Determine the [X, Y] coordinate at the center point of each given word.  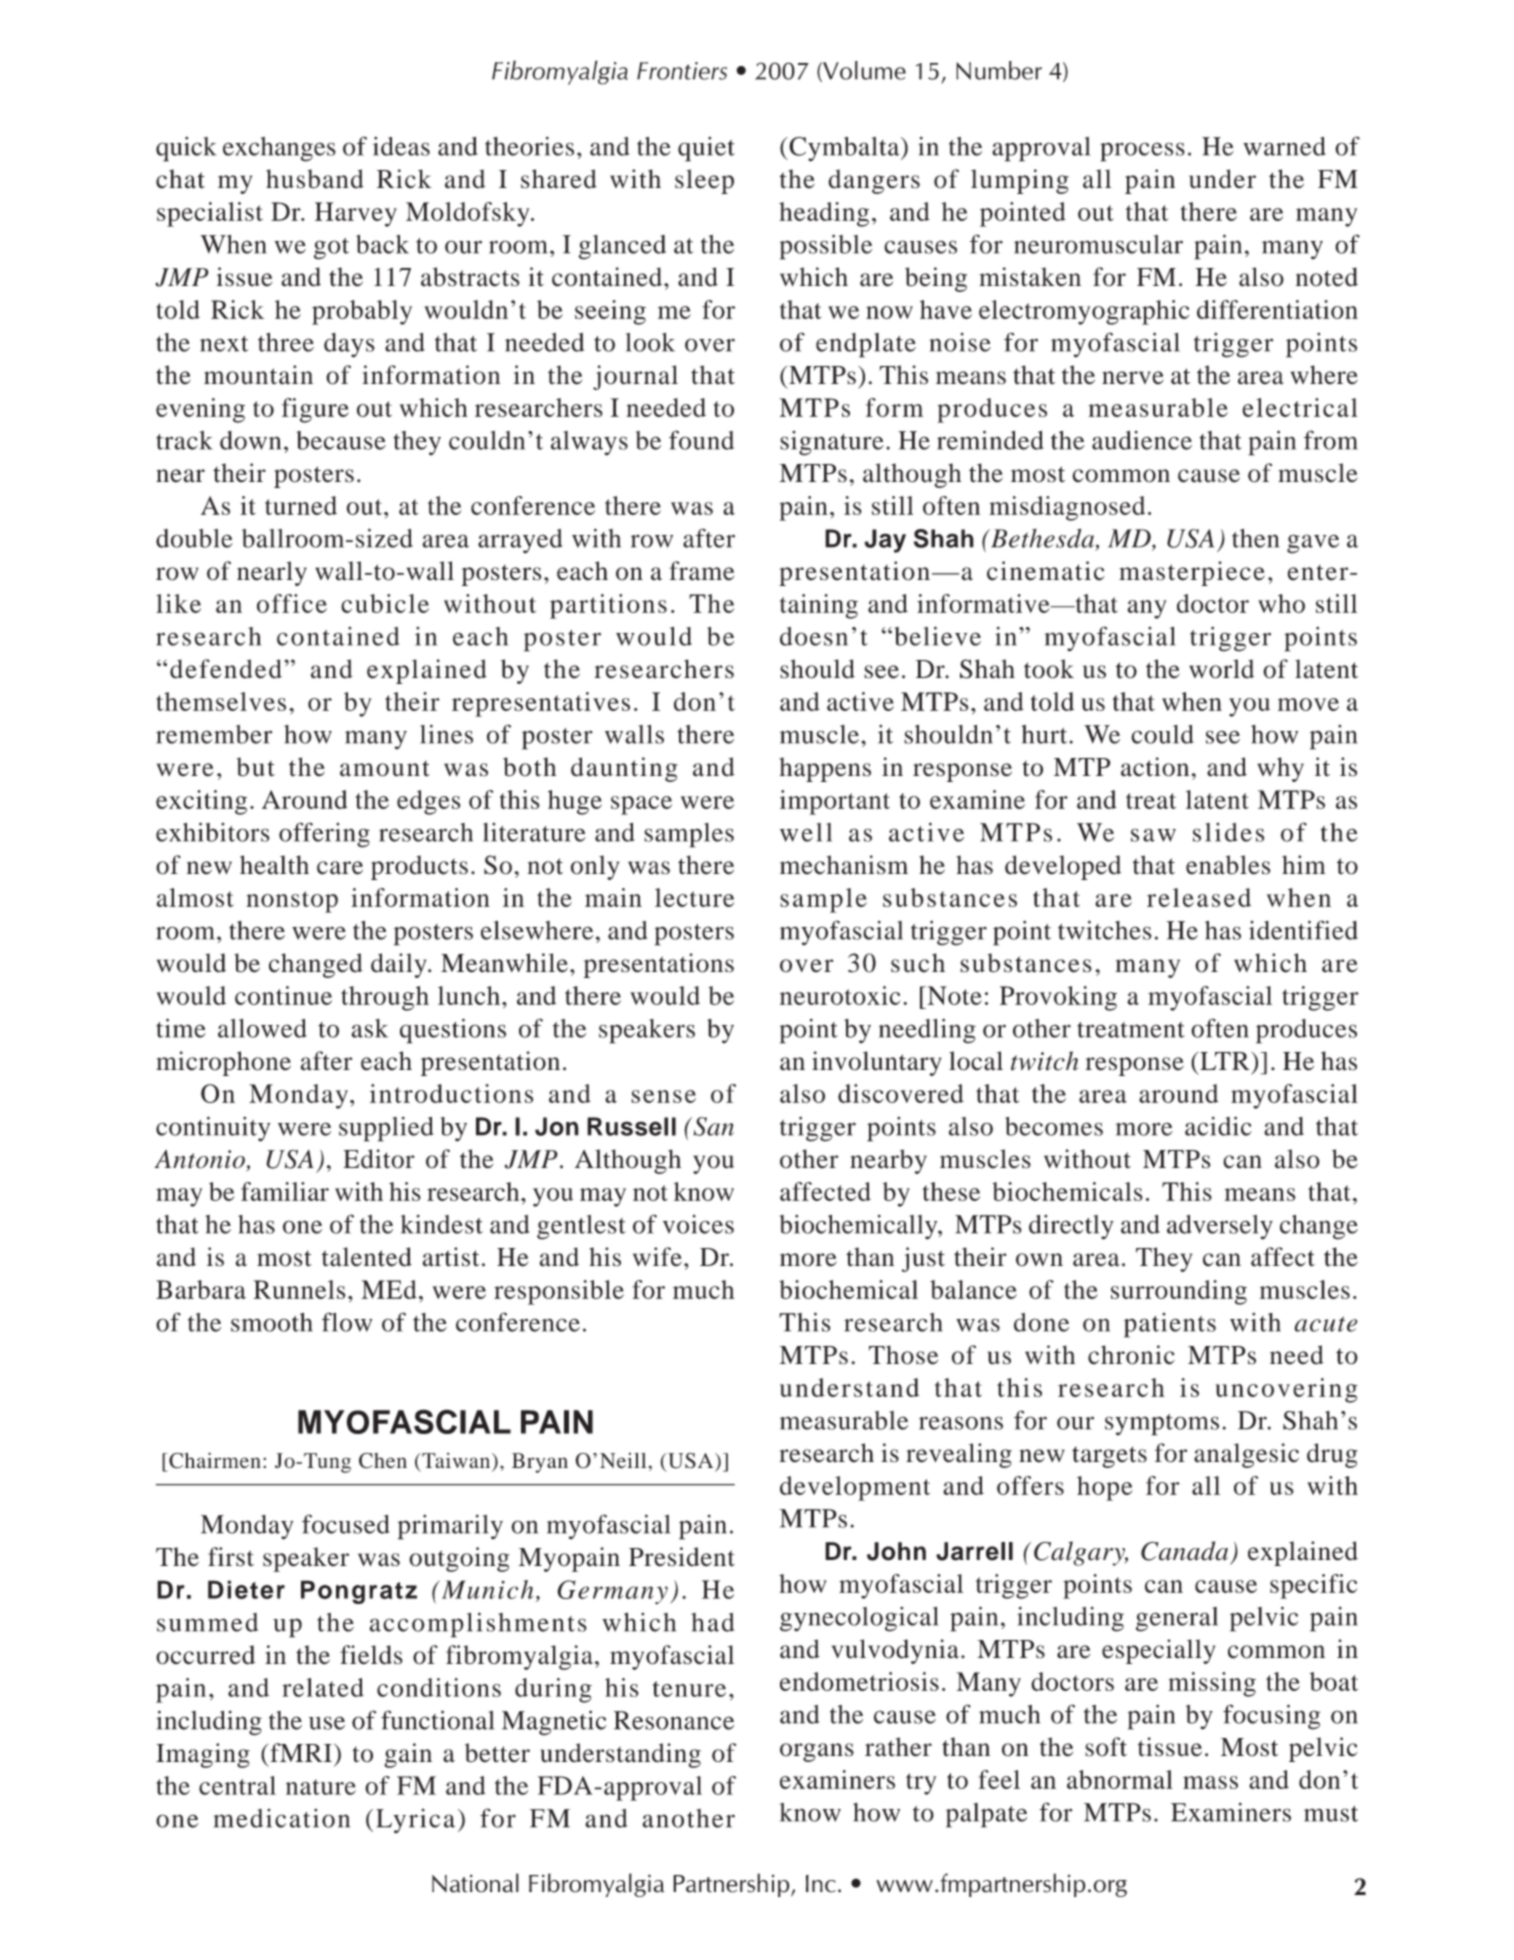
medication [282, 1818]
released [1199, 897]
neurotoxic [840, 995]
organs [817, 1752]
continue [283, 995]
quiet [706, 149]
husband [315, 179]
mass [1210, 1782]
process [1142, 152]
